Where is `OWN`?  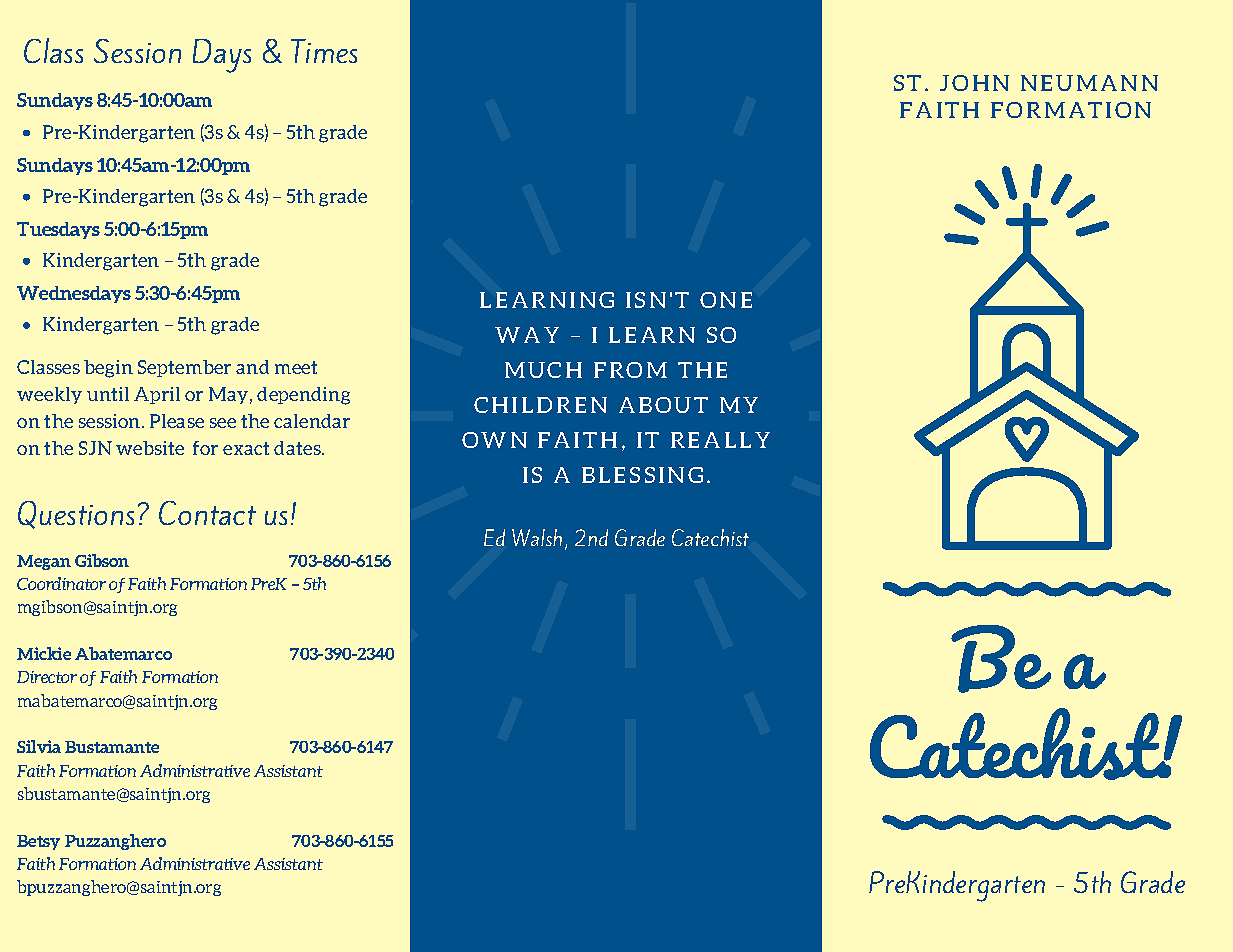 OWN is located at coordinates (494, 440).
